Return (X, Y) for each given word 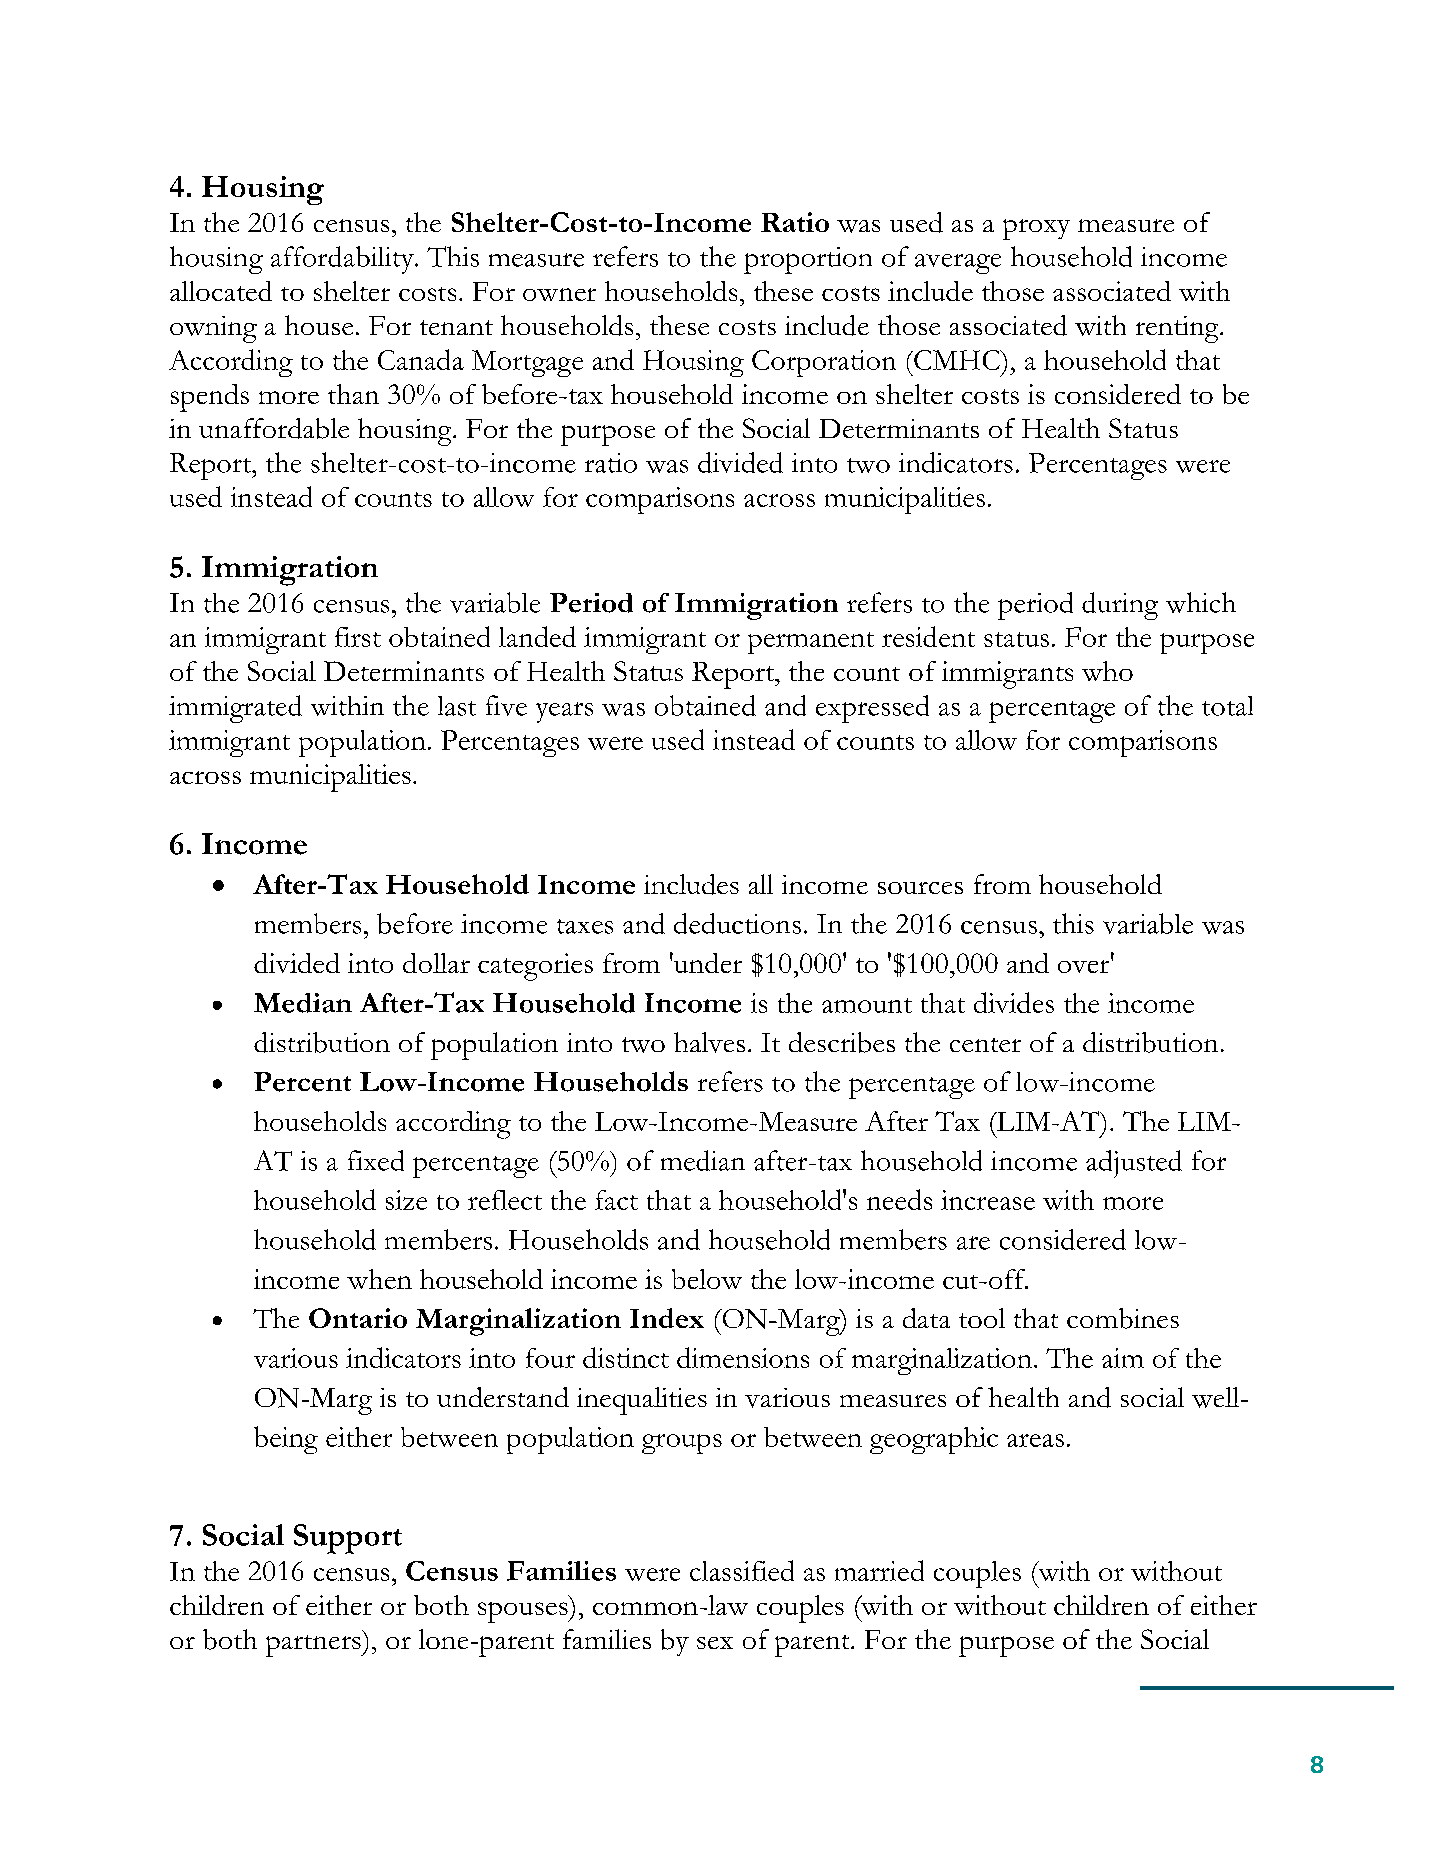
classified (742, 1570)
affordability (343, 260)
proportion (808, 260)
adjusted (1134, 1164)
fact (616, 1200)
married (879, 1570)
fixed (376, 1160)
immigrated (235, 709)
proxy (1036, 229)
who (1107, 671)
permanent (811, 643)
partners (314, 1646)
